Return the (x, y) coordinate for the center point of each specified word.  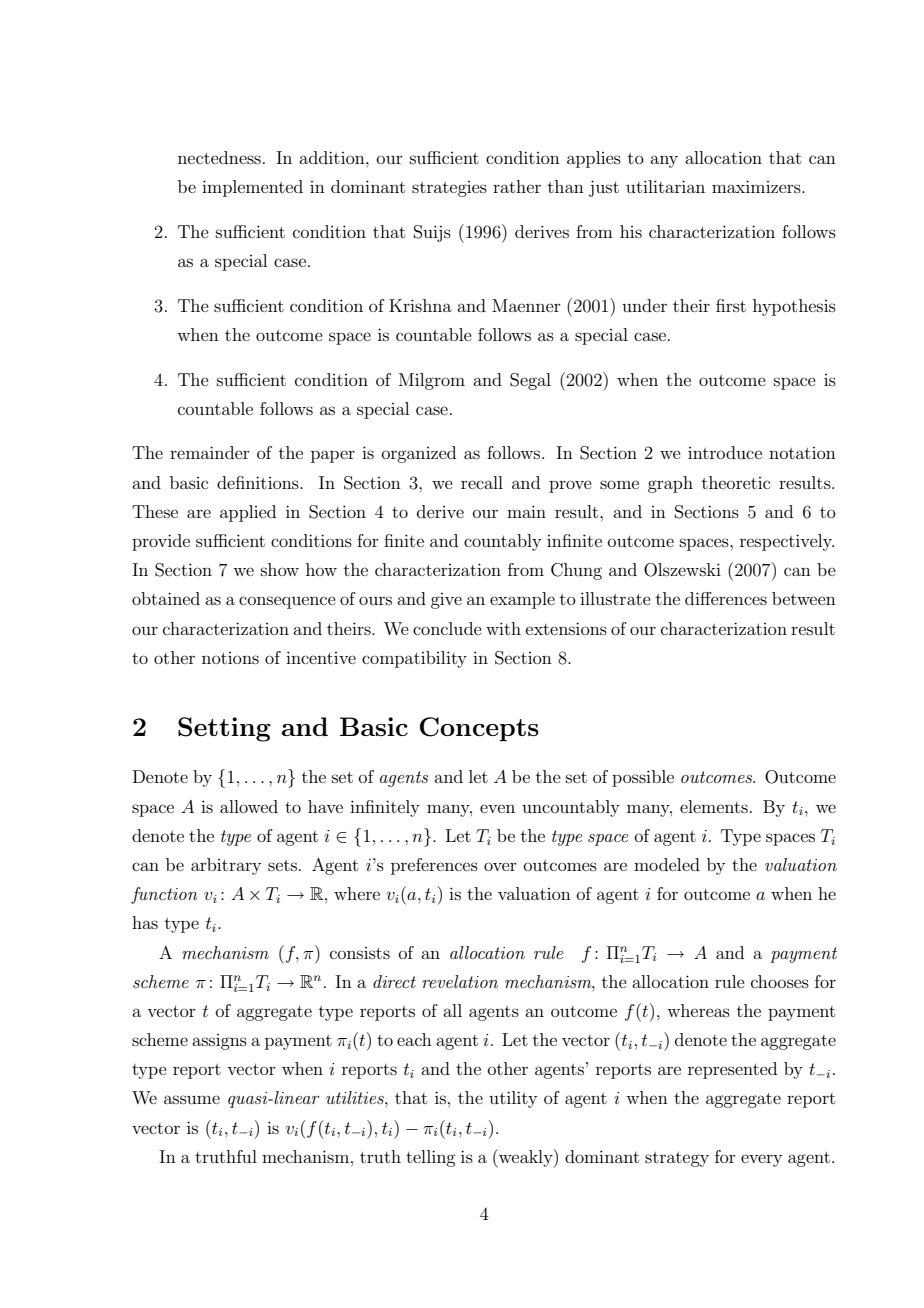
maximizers (757, 186)
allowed (249, 806)
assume (192, 1099)
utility (513, 1099)
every (761, 1160)
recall (482, 482)
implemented (252, 188)
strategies (449, 189)
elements (714, 806)
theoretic (736, 482)
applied (248, 513)
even (497, 808)
